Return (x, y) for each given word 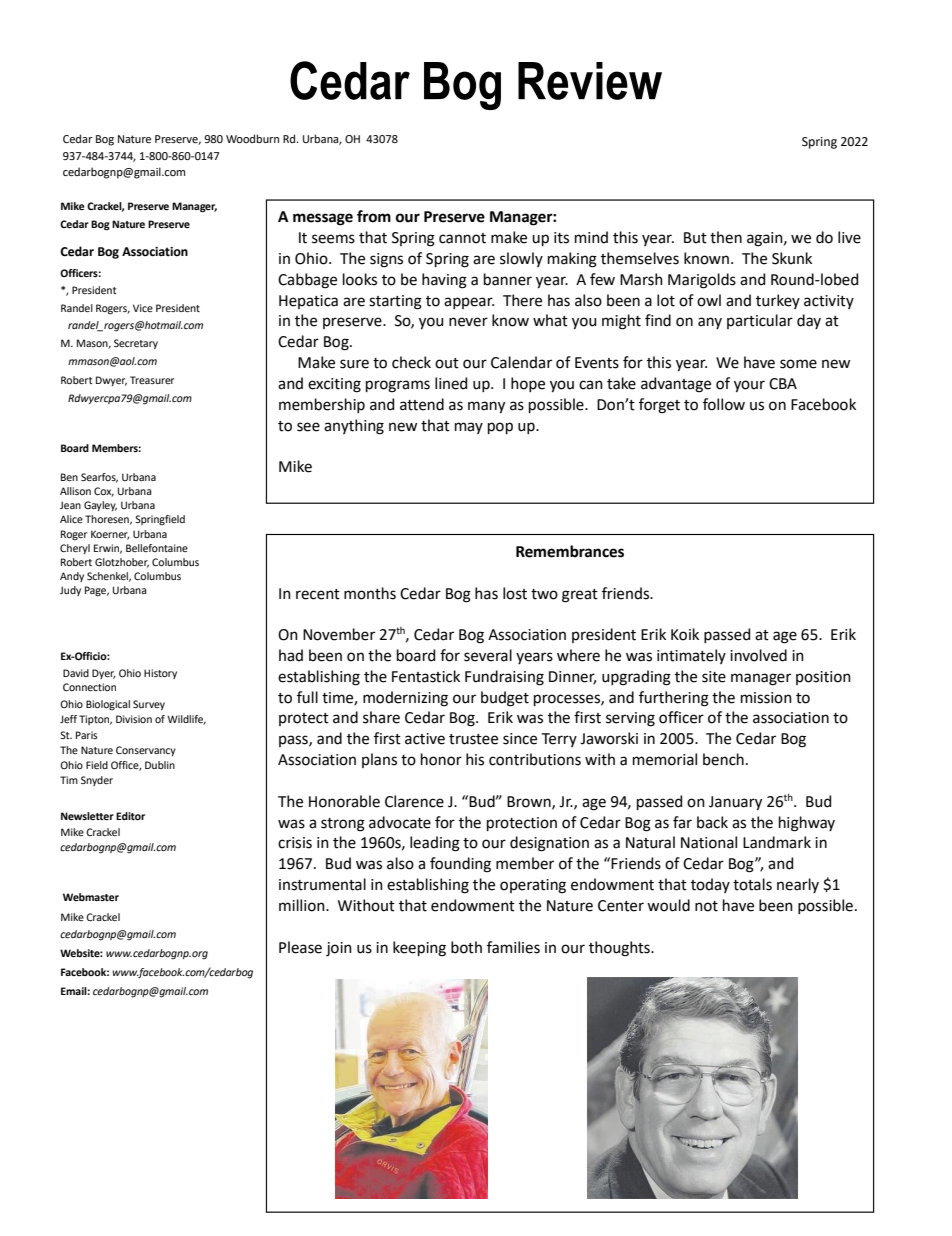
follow (724, 404)
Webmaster (91, 897)
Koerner (110, 535)
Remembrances (570, 551)
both (466, 947)
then (726, 237)
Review (590, 81)
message (323, 219)
